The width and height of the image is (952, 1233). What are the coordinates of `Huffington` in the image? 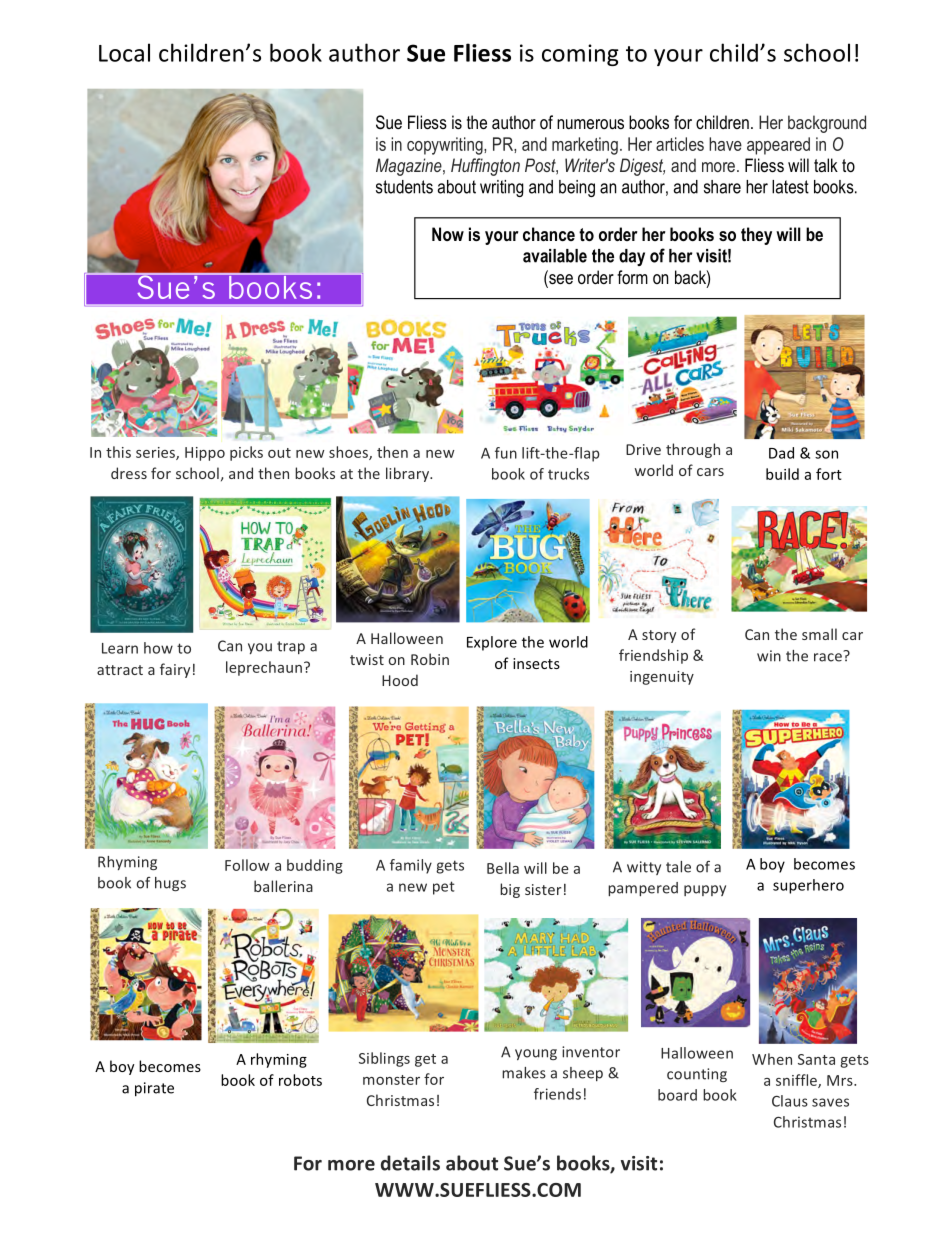 It's located at (485, 167).
